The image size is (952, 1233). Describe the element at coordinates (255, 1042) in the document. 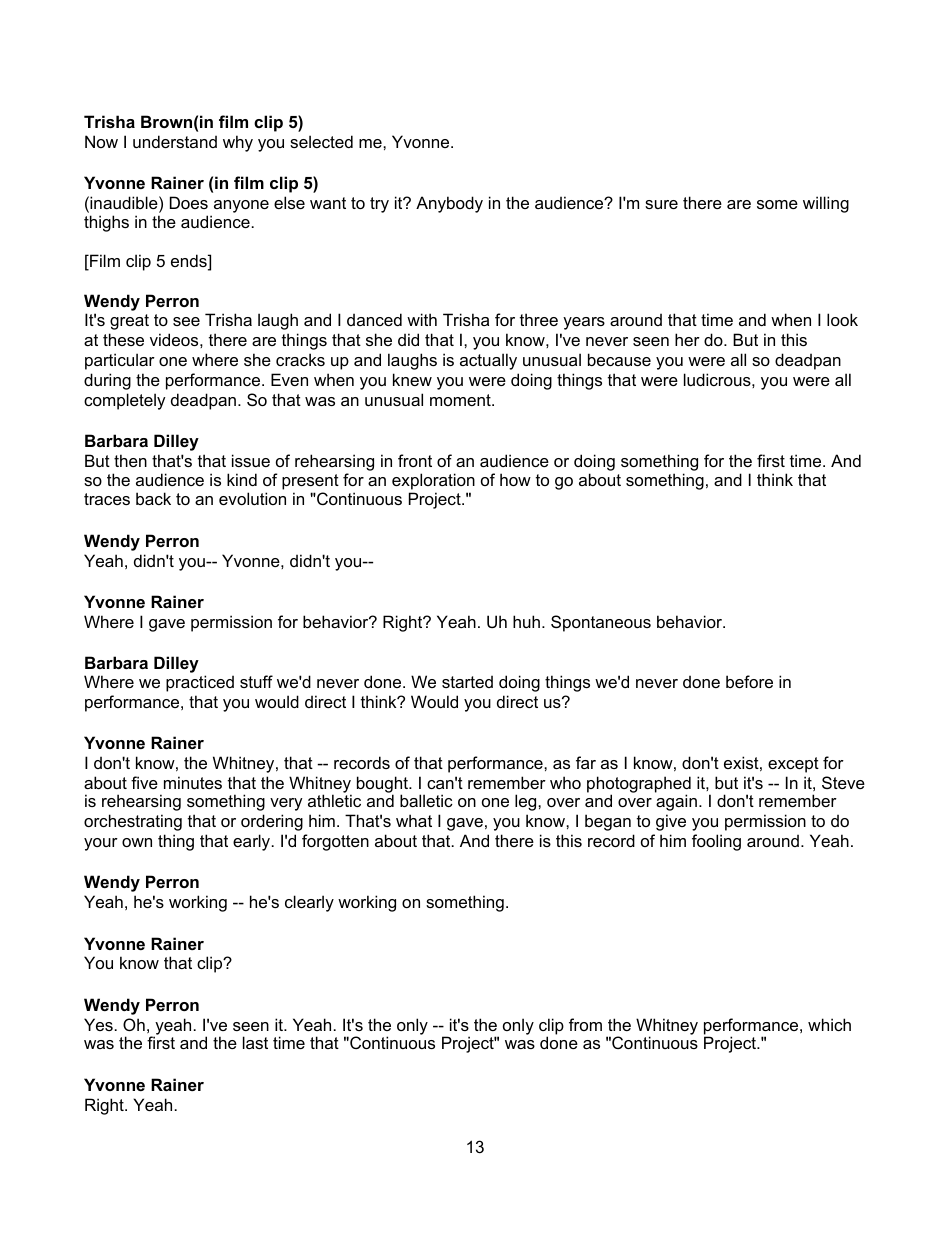

I see `last` at that location.
